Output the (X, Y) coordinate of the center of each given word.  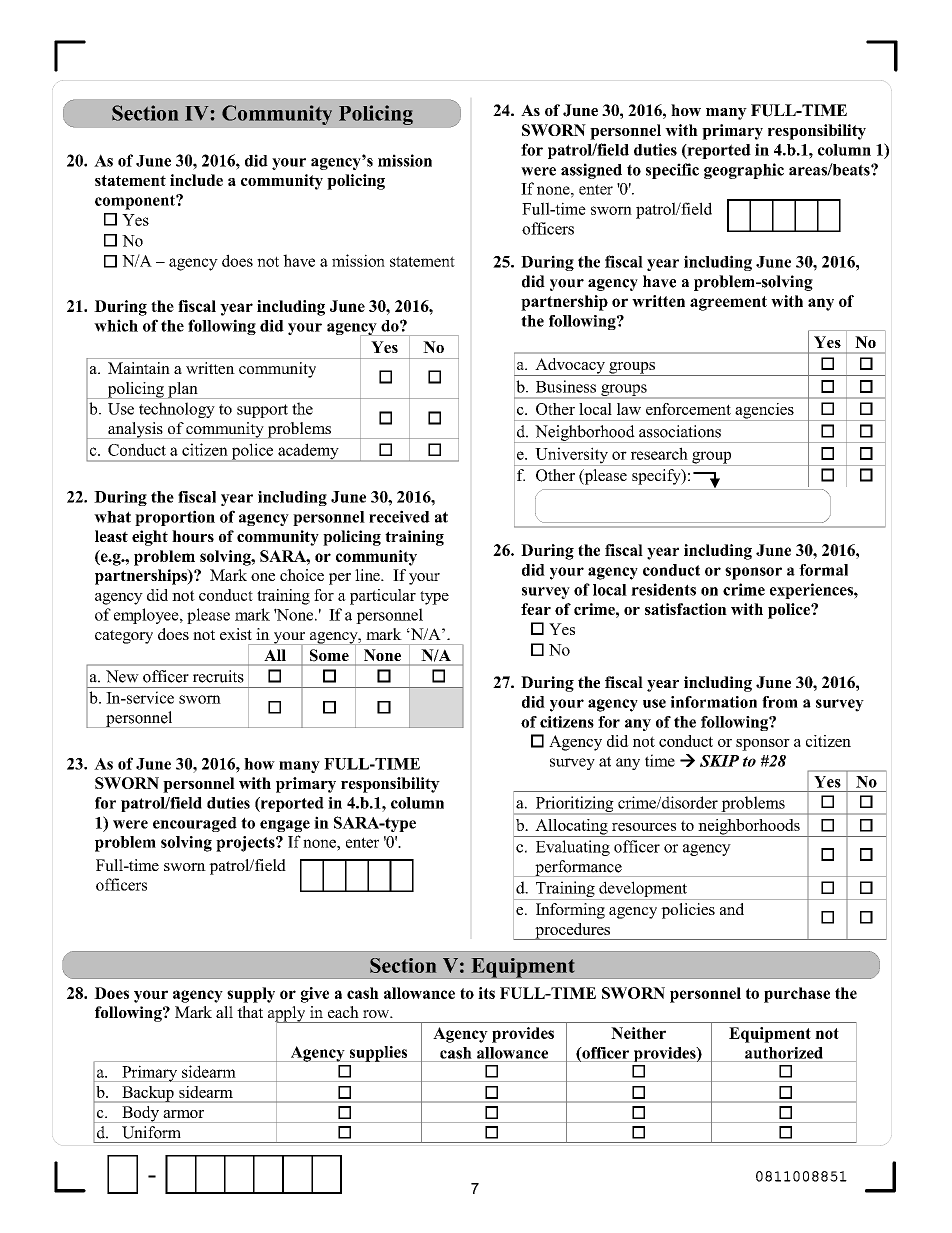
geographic (744, 171)
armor (183, 1114)
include (196, 180)
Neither (638, 1033)
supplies (378, 1054)
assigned (591, 171)
